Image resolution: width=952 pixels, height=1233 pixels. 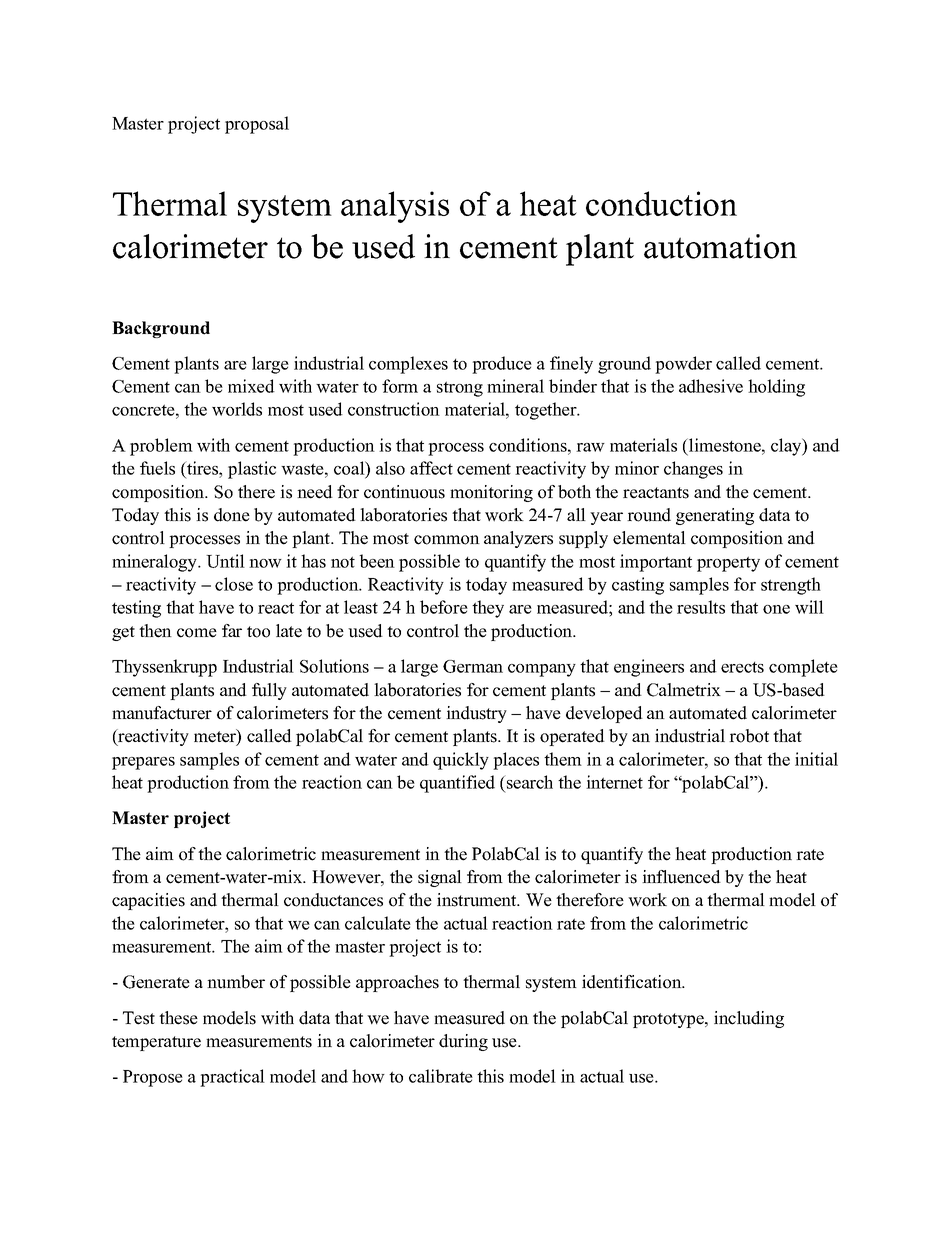 What do you see at coordinates (395, 207) in the screenshot?
I see `analysis` at bounding box center [395, 207].
